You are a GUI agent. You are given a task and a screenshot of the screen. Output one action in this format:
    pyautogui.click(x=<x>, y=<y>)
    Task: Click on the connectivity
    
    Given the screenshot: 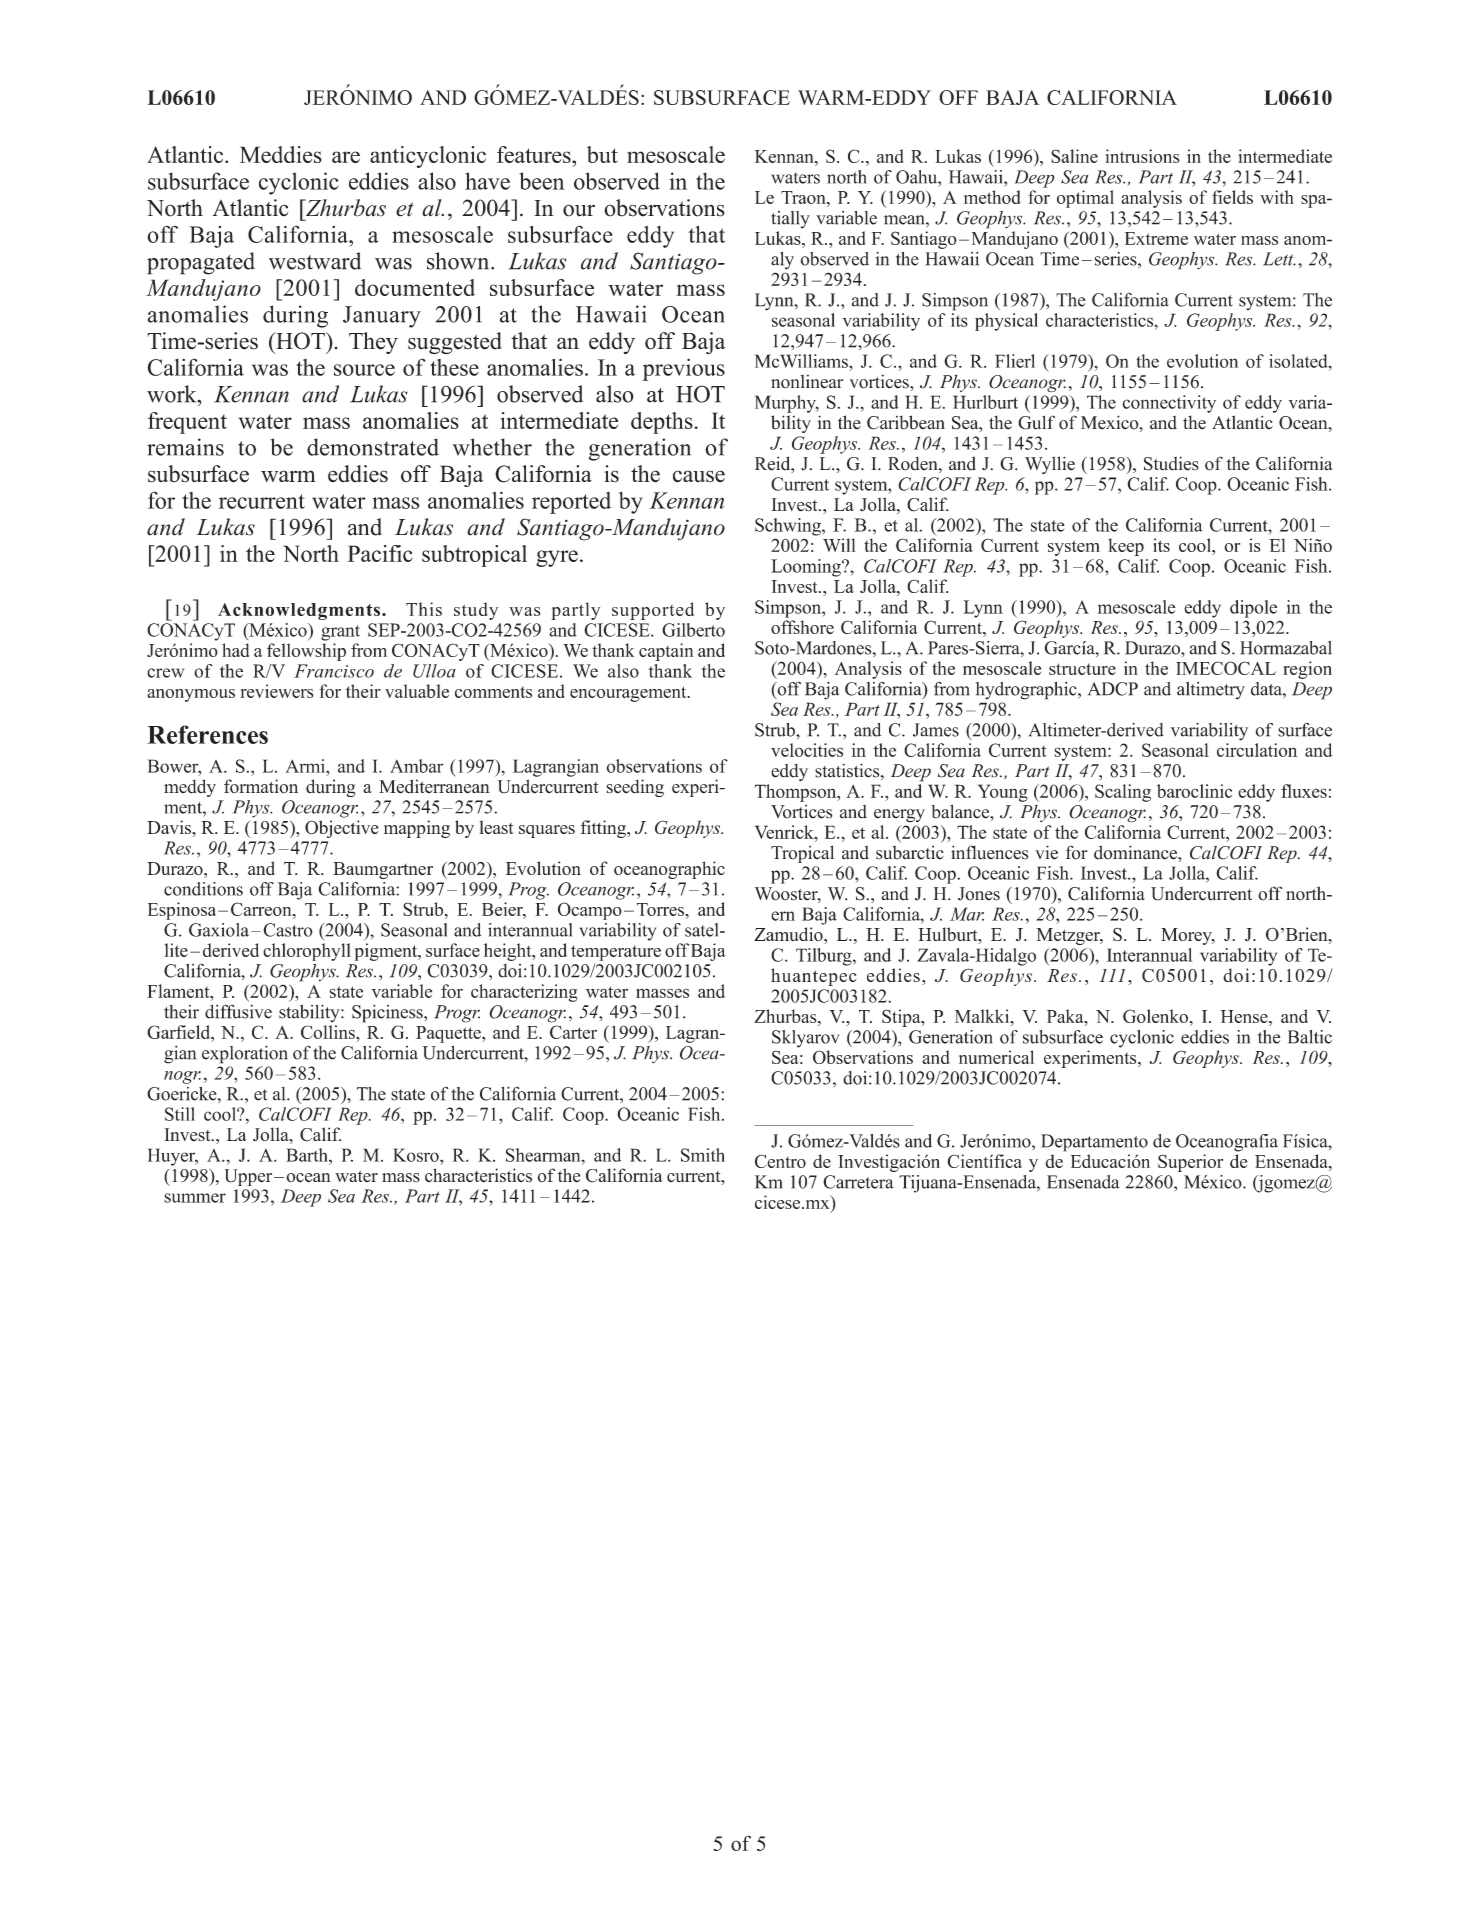 What is the action you would take?
    pyautogui.click(x=1169, y=404)
